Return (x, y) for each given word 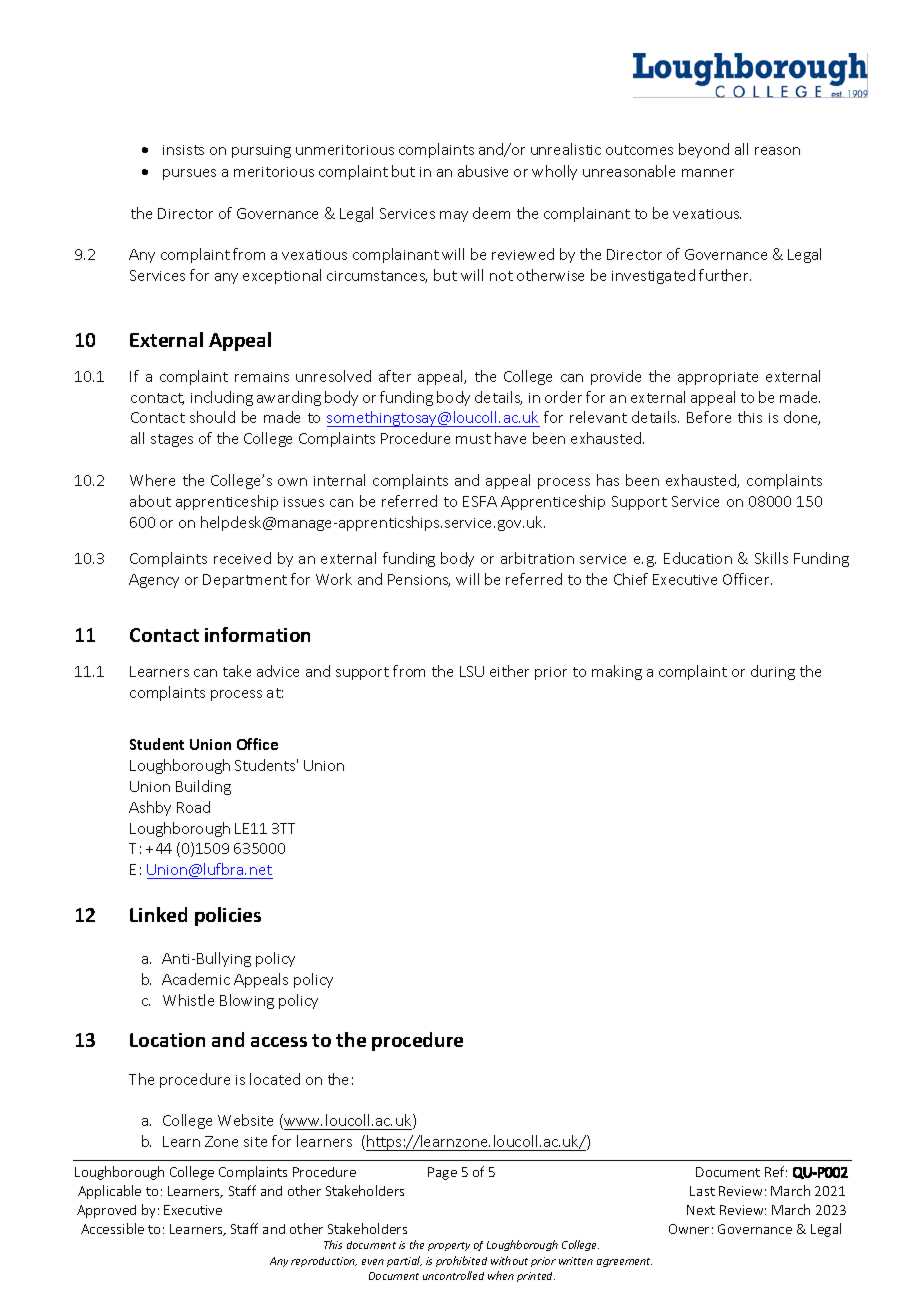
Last (702, 1191)
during (773, 672)
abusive (483, 171)
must (473, 439)
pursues (189, 174)
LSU (472, 671)
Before (709, 417)
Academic (196, 979)
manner (708, 173)
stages (172, 440)
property (449, 1246)
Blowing (247, 1001)
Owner (689, 1229)
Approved (106, 1211)
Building (203, 787)
